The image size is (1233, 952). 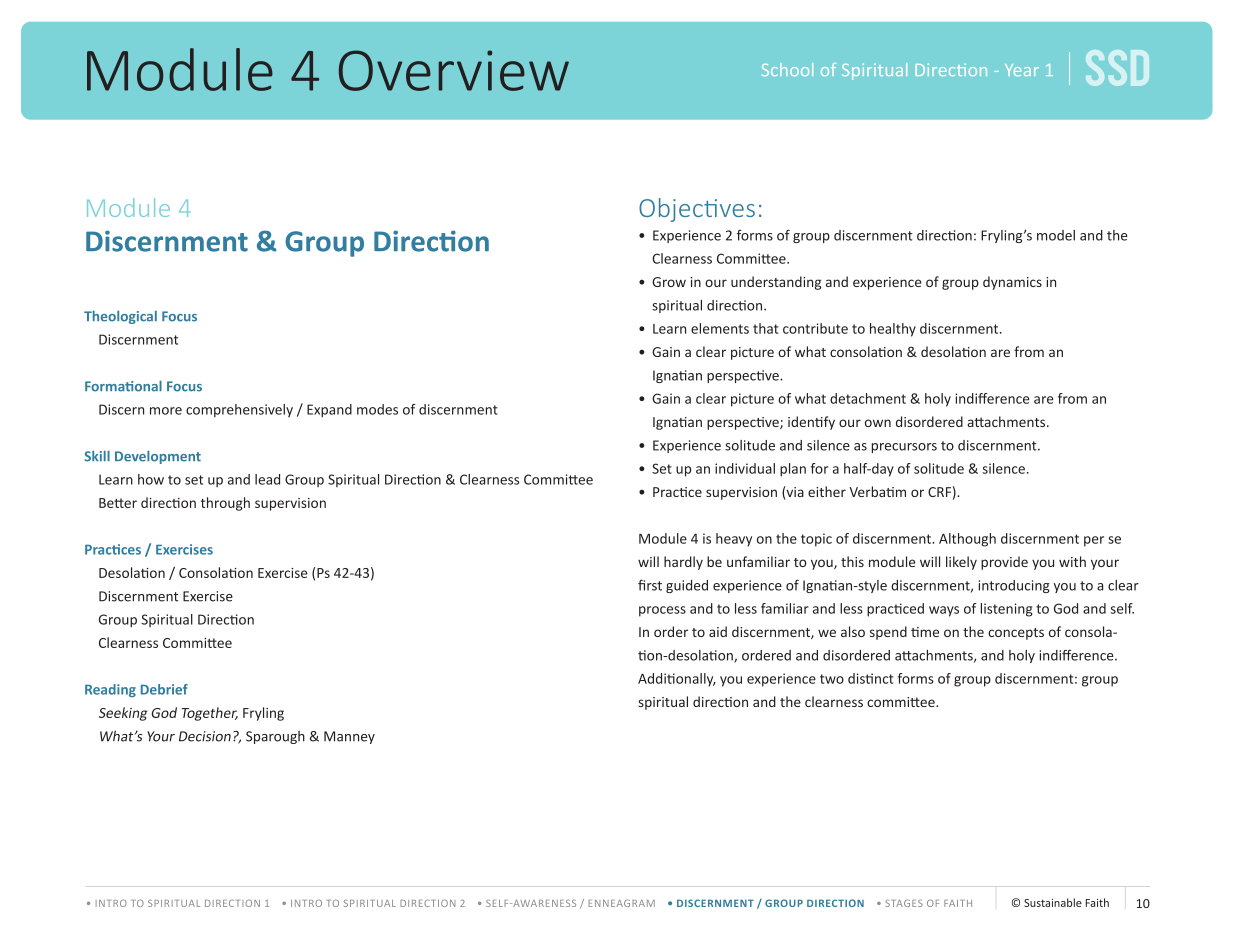 I want to click on individual, so click(x=745, y=468).
